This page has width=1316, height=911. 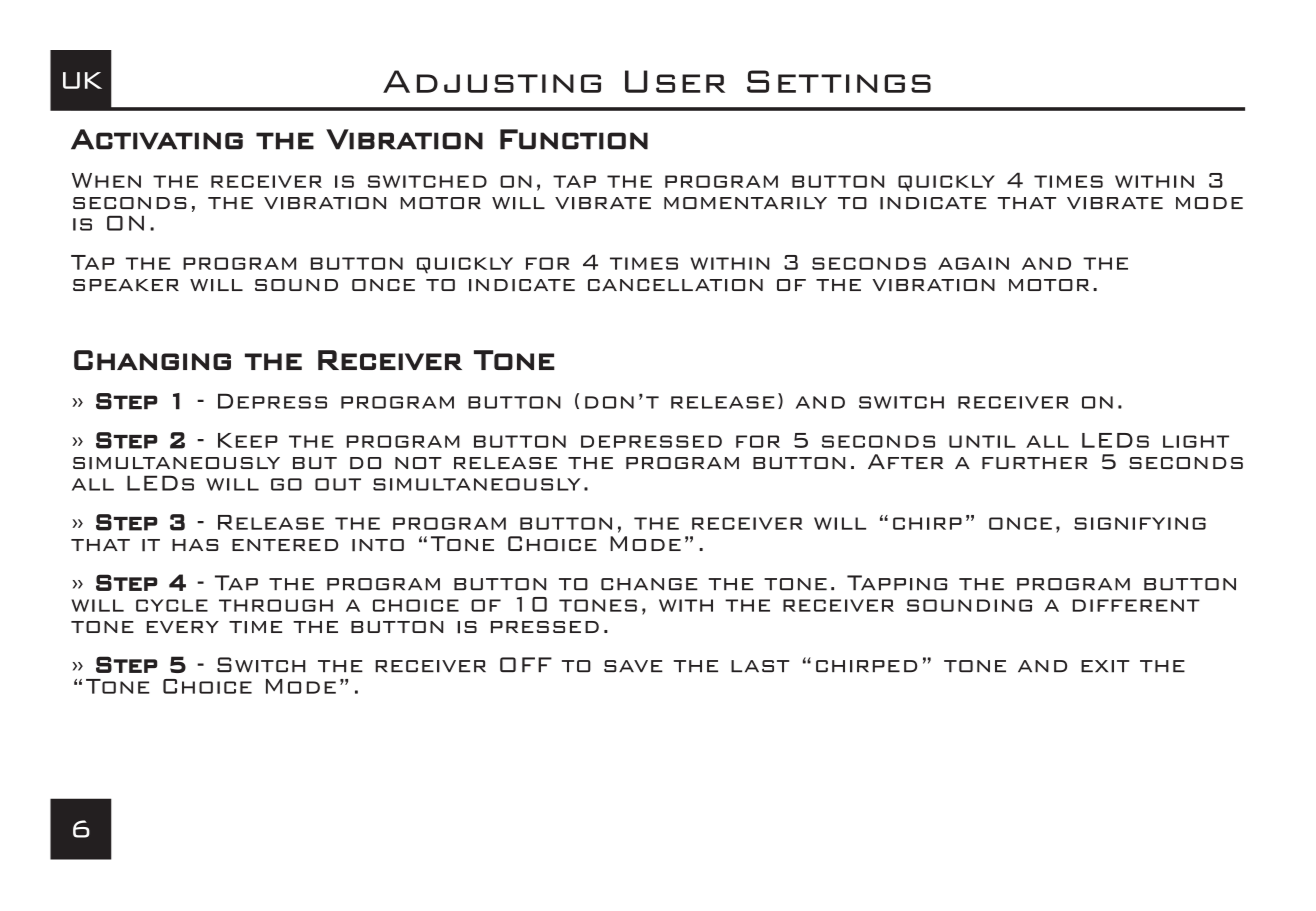 What do you see at coordinates (675, 81) in the page?
I see `User` at bounding box center [675, 81].
